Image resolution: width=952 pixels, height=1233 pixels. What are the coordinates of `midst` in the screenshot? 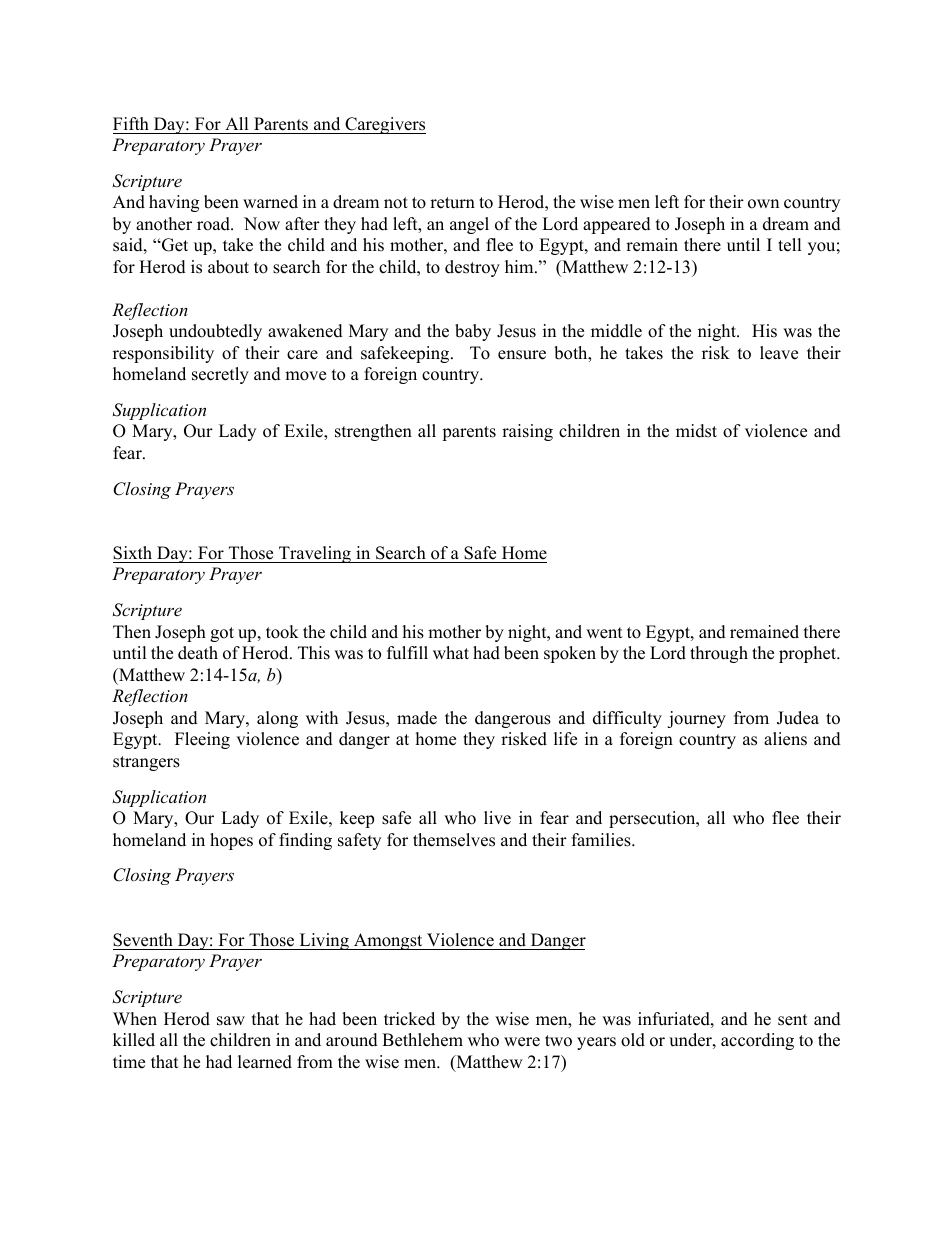 It's located at (696, 431).
